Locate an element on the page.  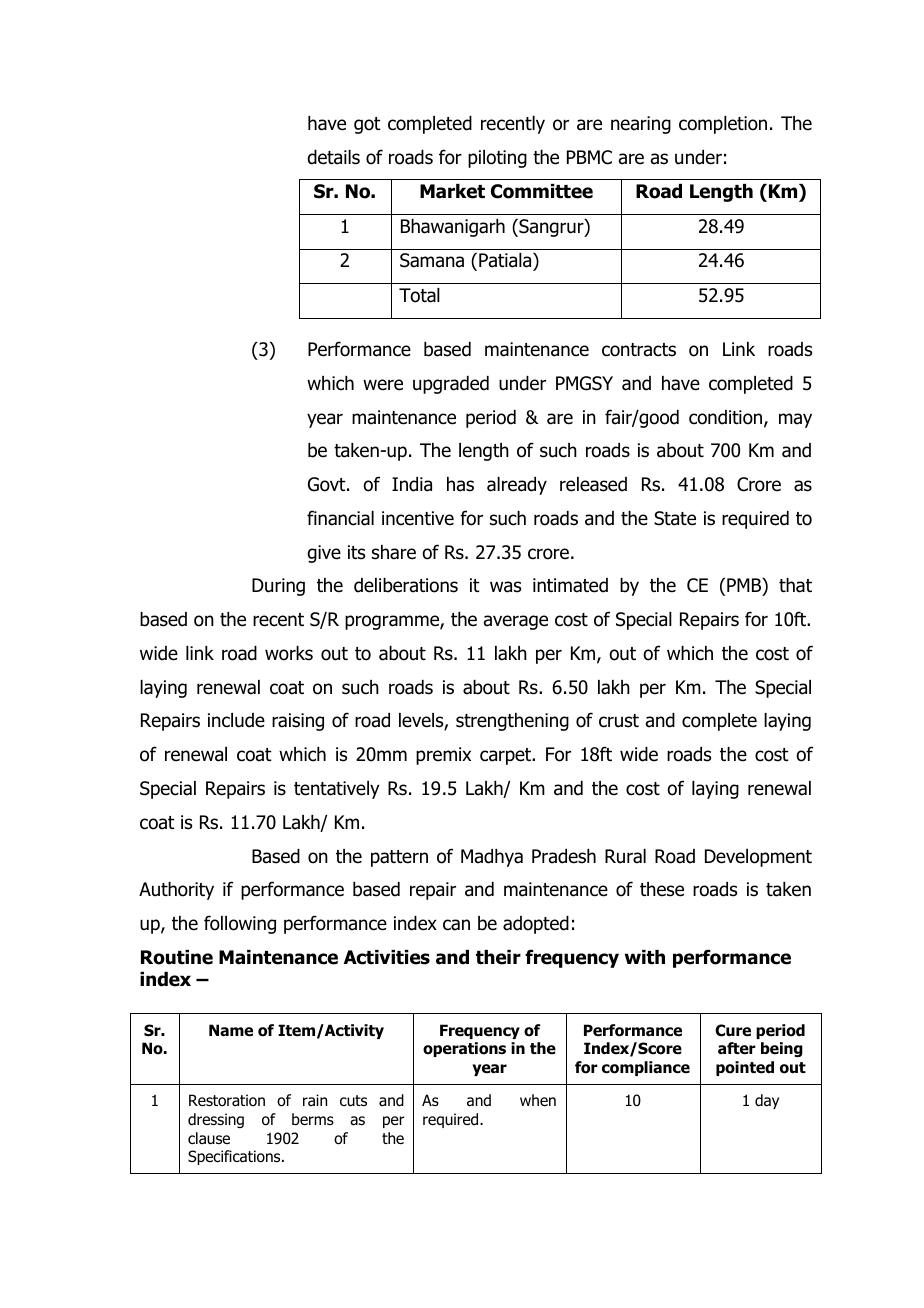
piloting is located at coordinates (497, 159).
